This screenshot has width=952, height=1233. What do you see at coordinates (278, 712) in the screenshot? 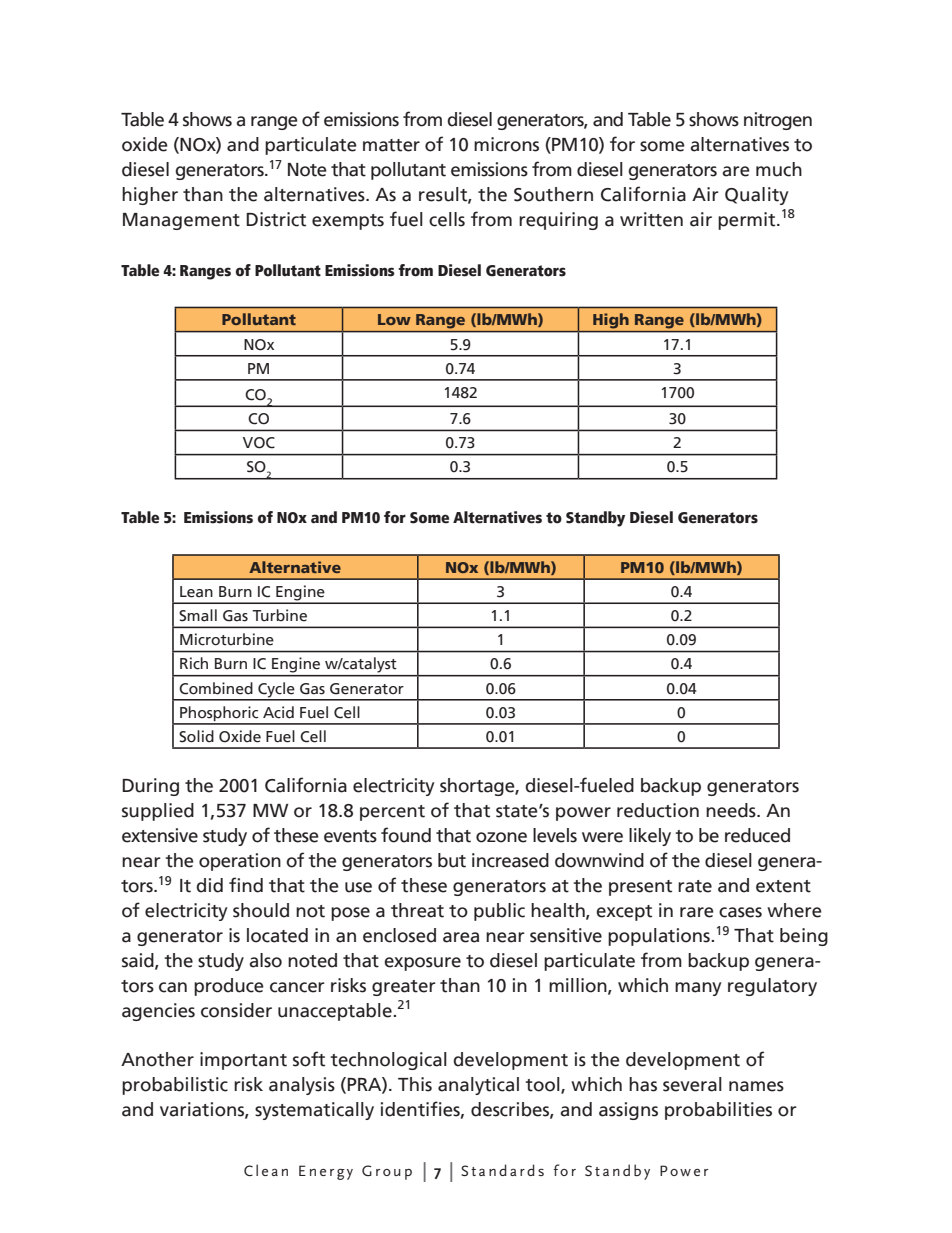
I see `Acid` at bounding box center [278, 712].
